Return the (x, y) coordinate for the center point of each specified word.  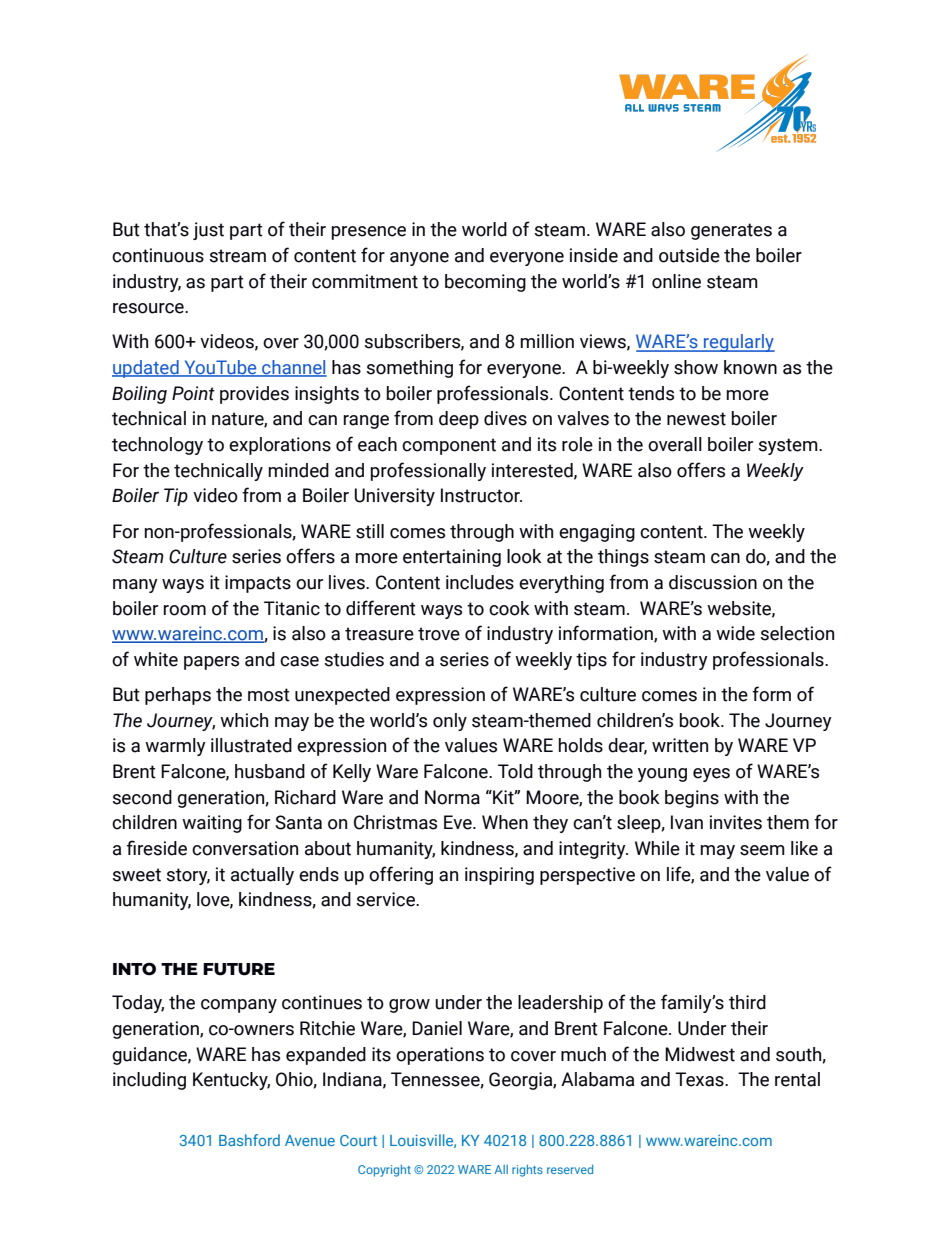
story (188, 876)
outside (689, 255)
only (450, 722)
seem (762, 850)
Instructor (481, 495)
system (789, 446)
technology (157, 446)
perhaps (178, 696)
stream (238, 256)
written (680, 745)
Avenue (310, 1140)
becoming (485, 283)
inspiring (499, 876)
